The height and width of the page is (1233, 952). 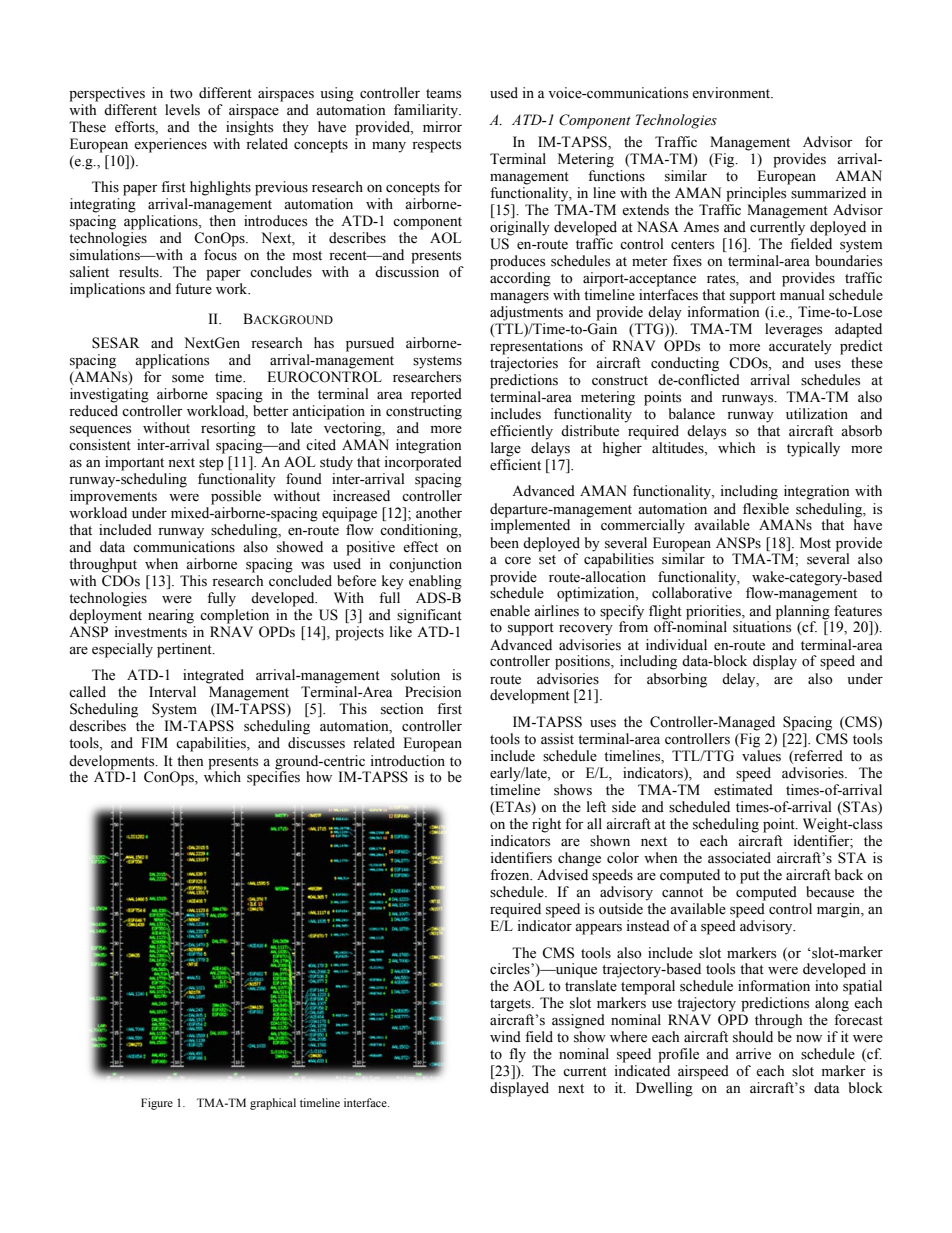 What do you see at coordinates (511, 875) in the page?
I see `frozen` at bounding box center [511, 875].
